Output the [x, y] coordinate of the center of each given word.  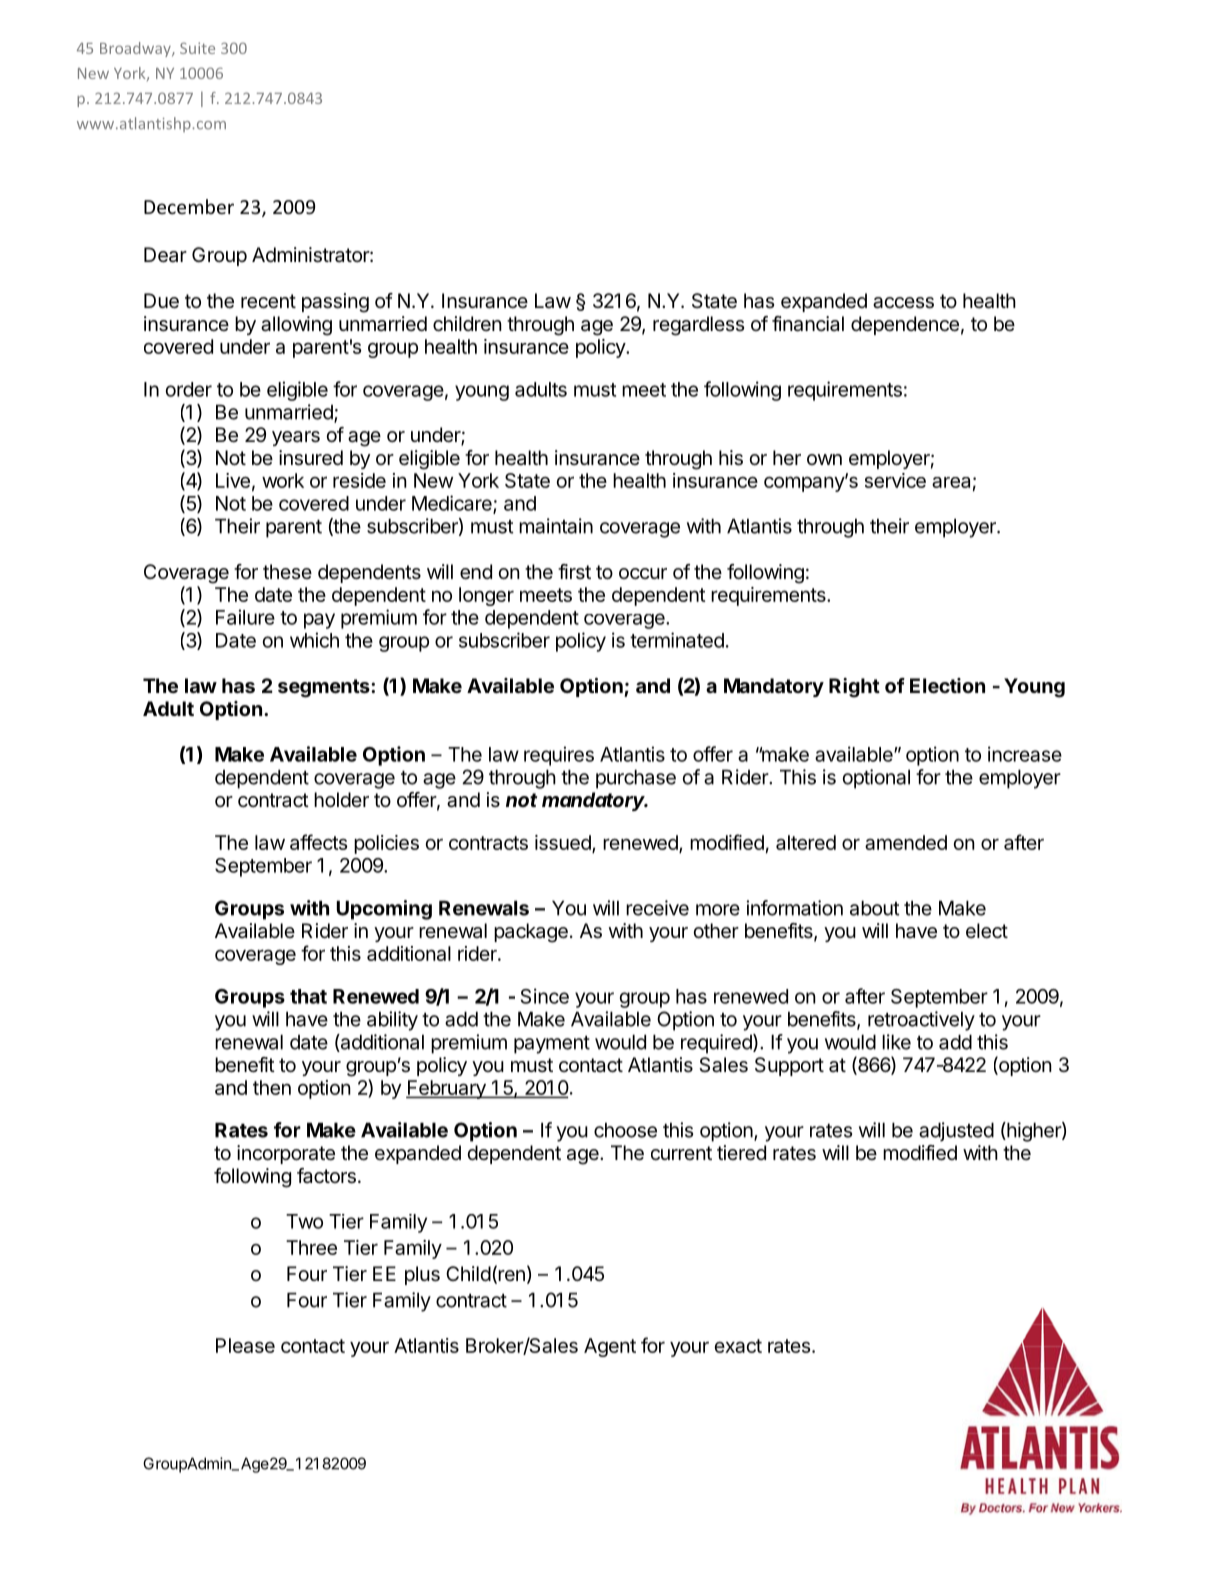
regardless [698, 326]
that [308, 996]
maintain [556, 526]
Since [545, 996]
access [903, 303]
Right [854, 688]
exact [738, 1346]
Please [245, 1345]
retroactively [921, 1021]
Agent [610, 1347]
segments [325, 688]
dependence [905, 325]
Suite [197, 48]
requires [559, 756]
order [189, 389]
